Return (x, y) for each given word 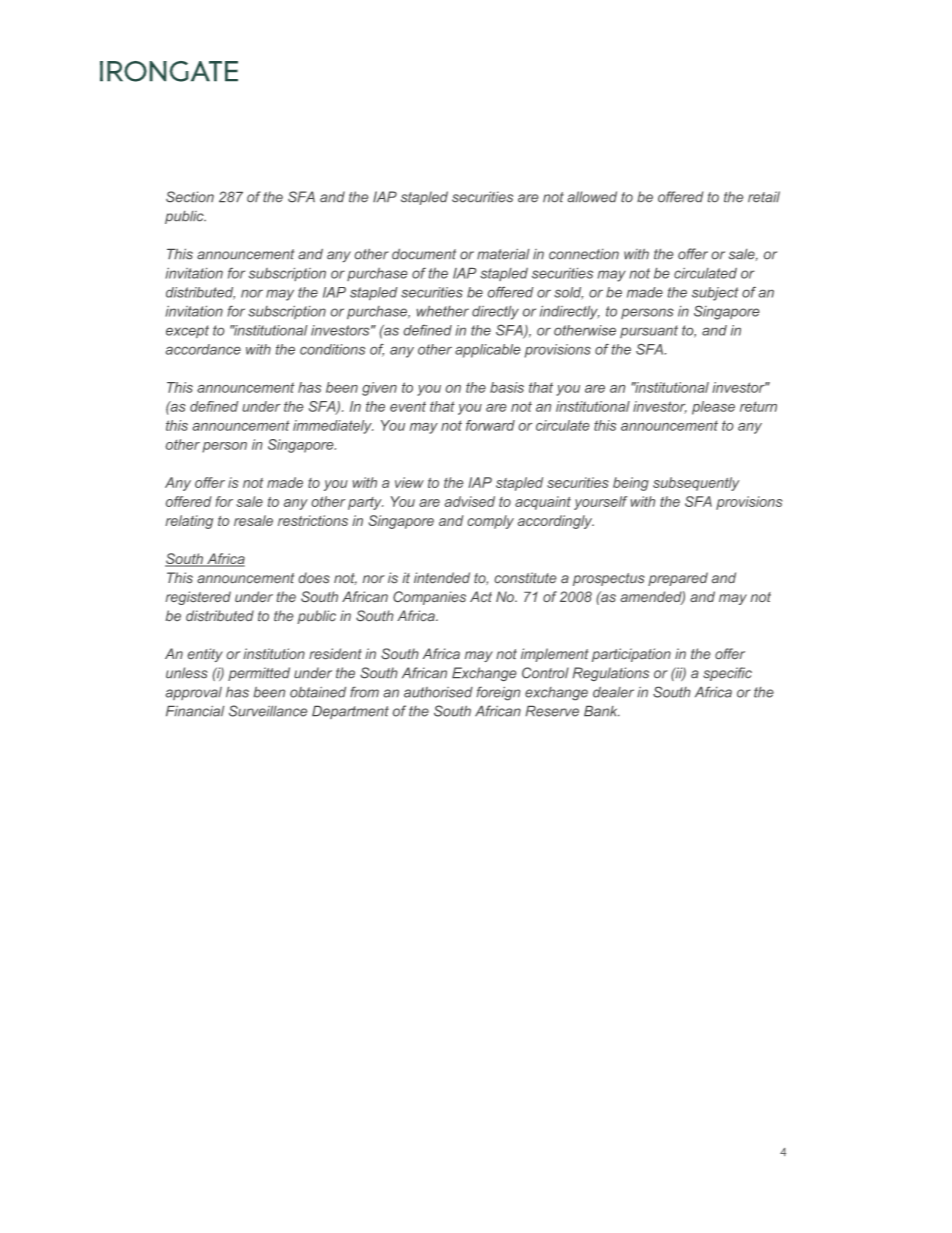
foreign (498, 693)
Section (190, 196)
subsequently (696, 484)
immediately (333, 427)
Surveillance (268, 711)
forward (490, 425)
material (503, 254)
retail (764, 196)
